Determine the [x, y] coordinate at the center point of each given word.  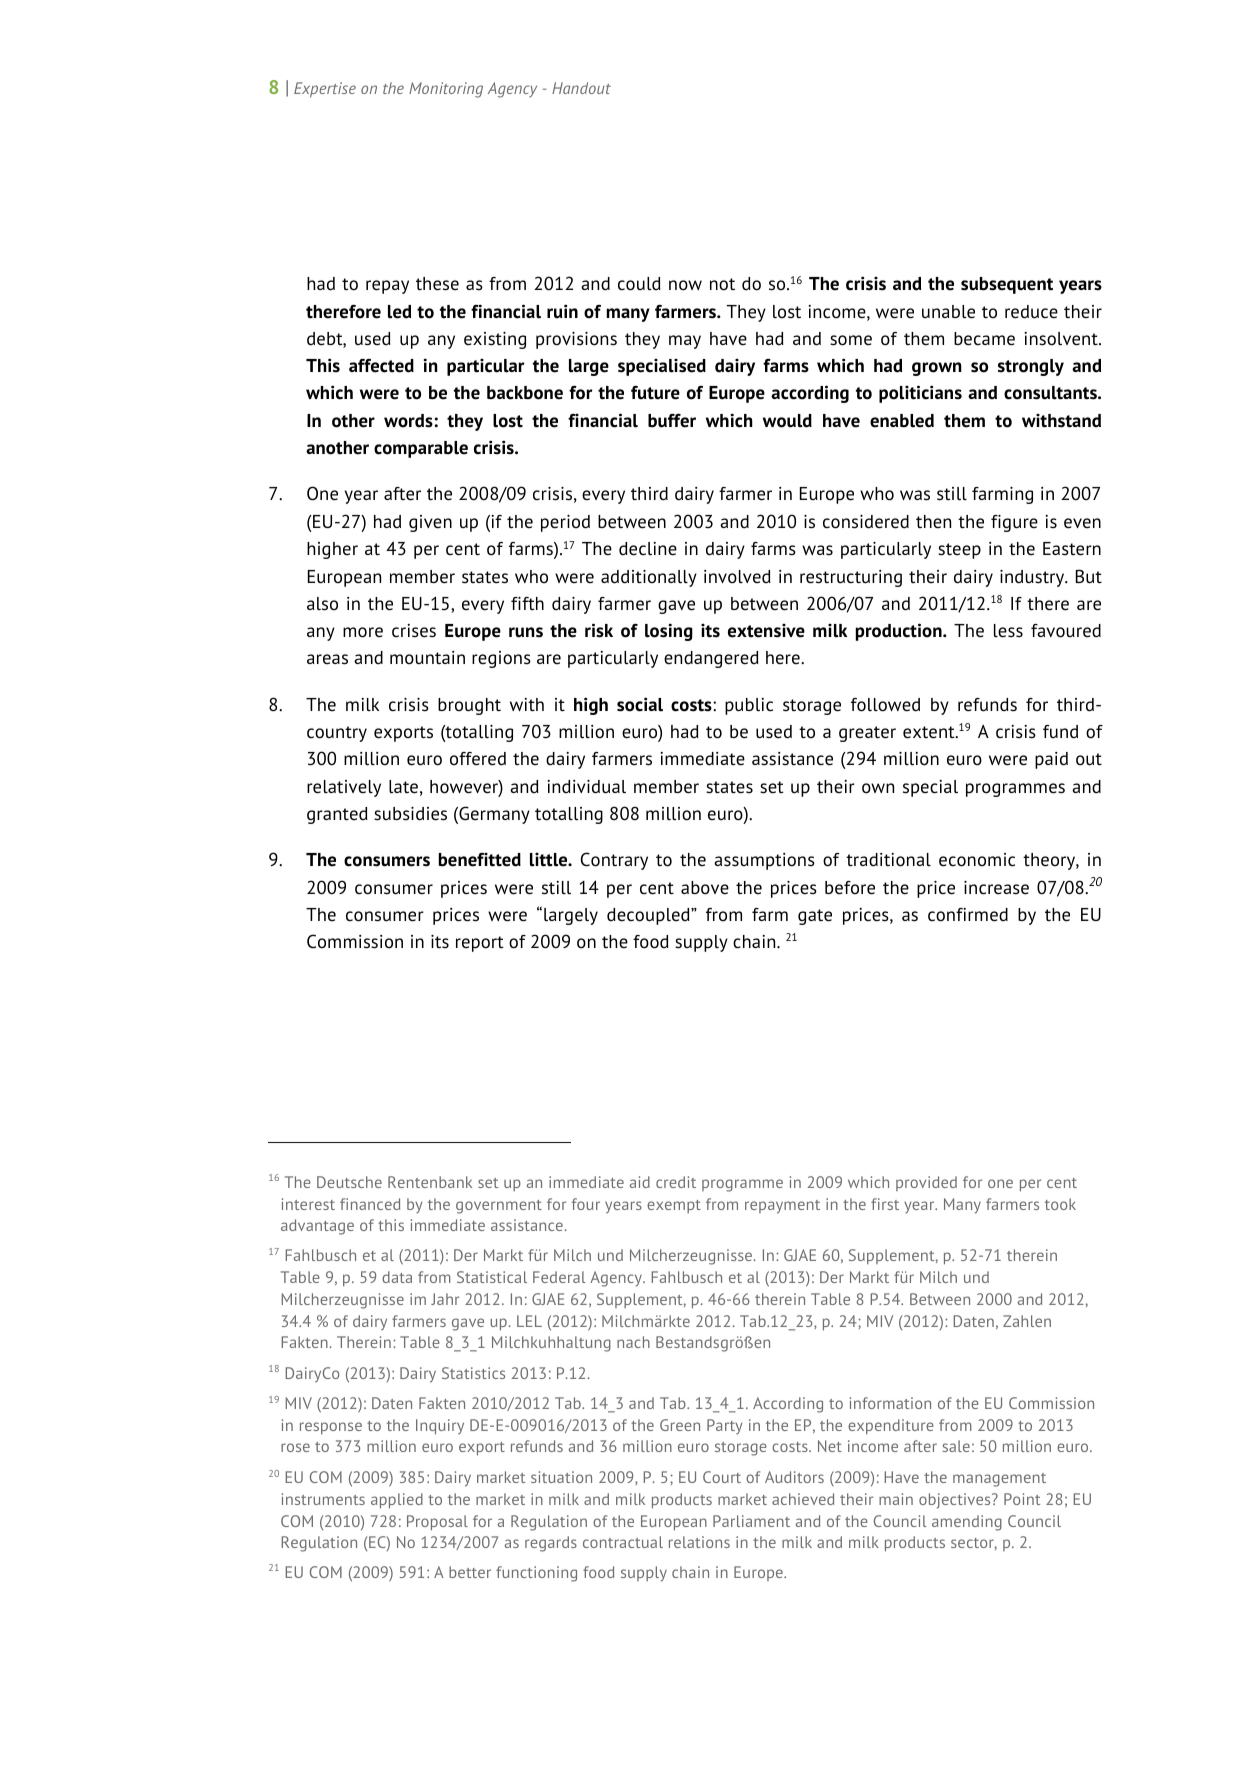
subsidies [410, 814]
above [705, 888]
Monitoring [446, 90]
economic [977, 860]
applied [397, 1501]
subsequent [1007, 285]
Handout [581, 88]
